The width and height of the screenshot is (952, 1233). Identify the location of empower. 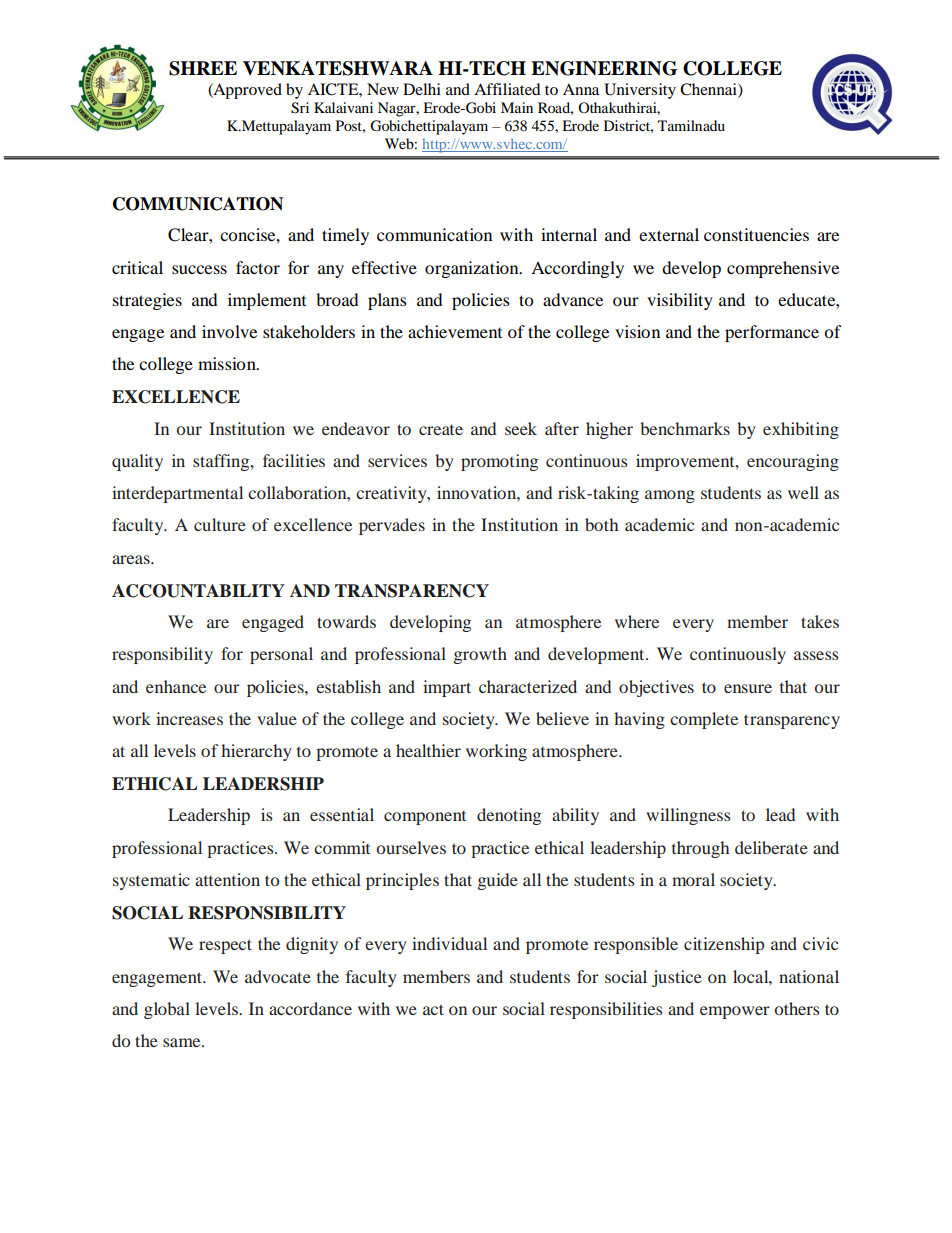
(735, 1012).
